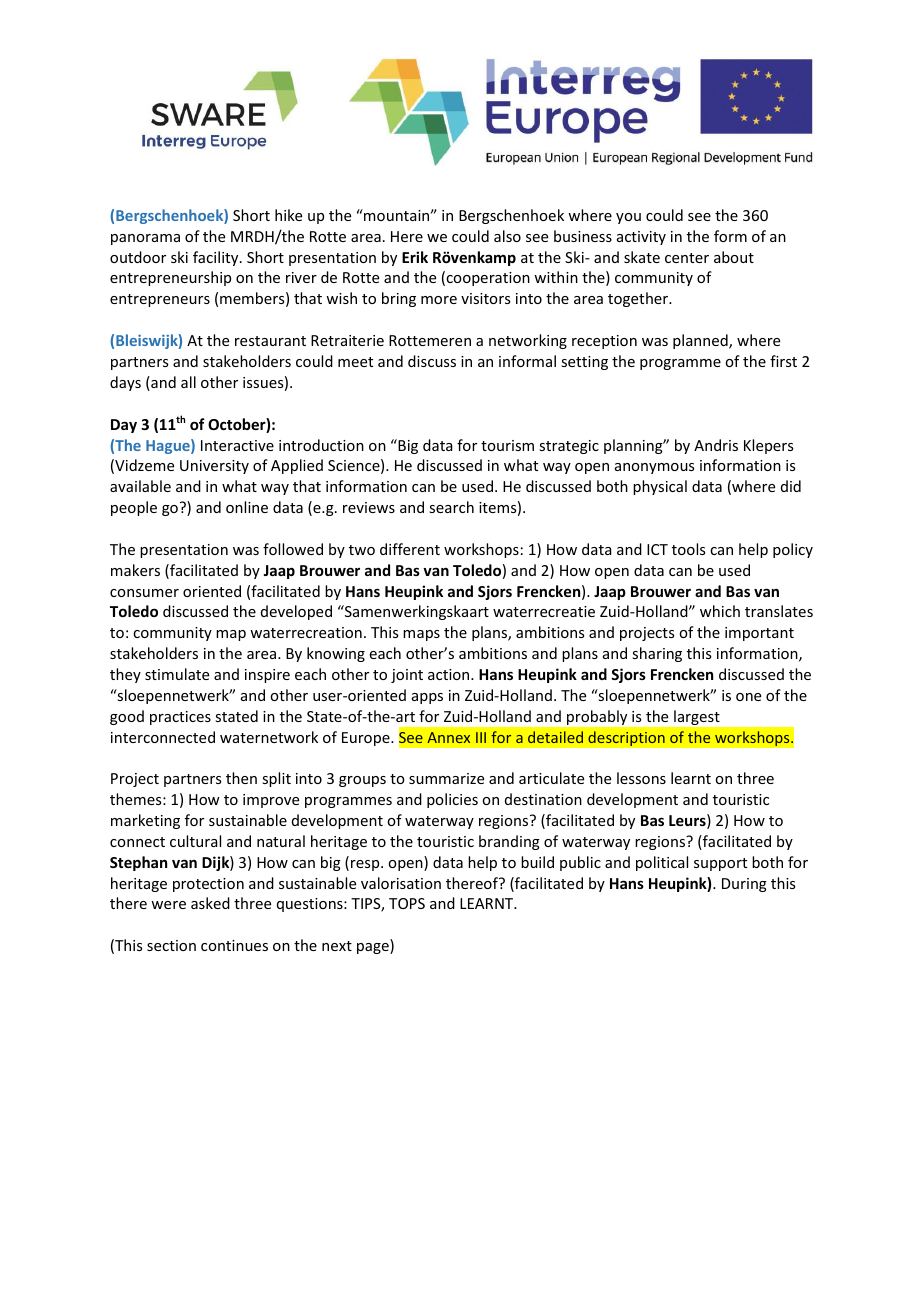 This document has width=924, height=1308. Describe the element at coordinates (210, 903) in the document. I see `asked` at that location.
